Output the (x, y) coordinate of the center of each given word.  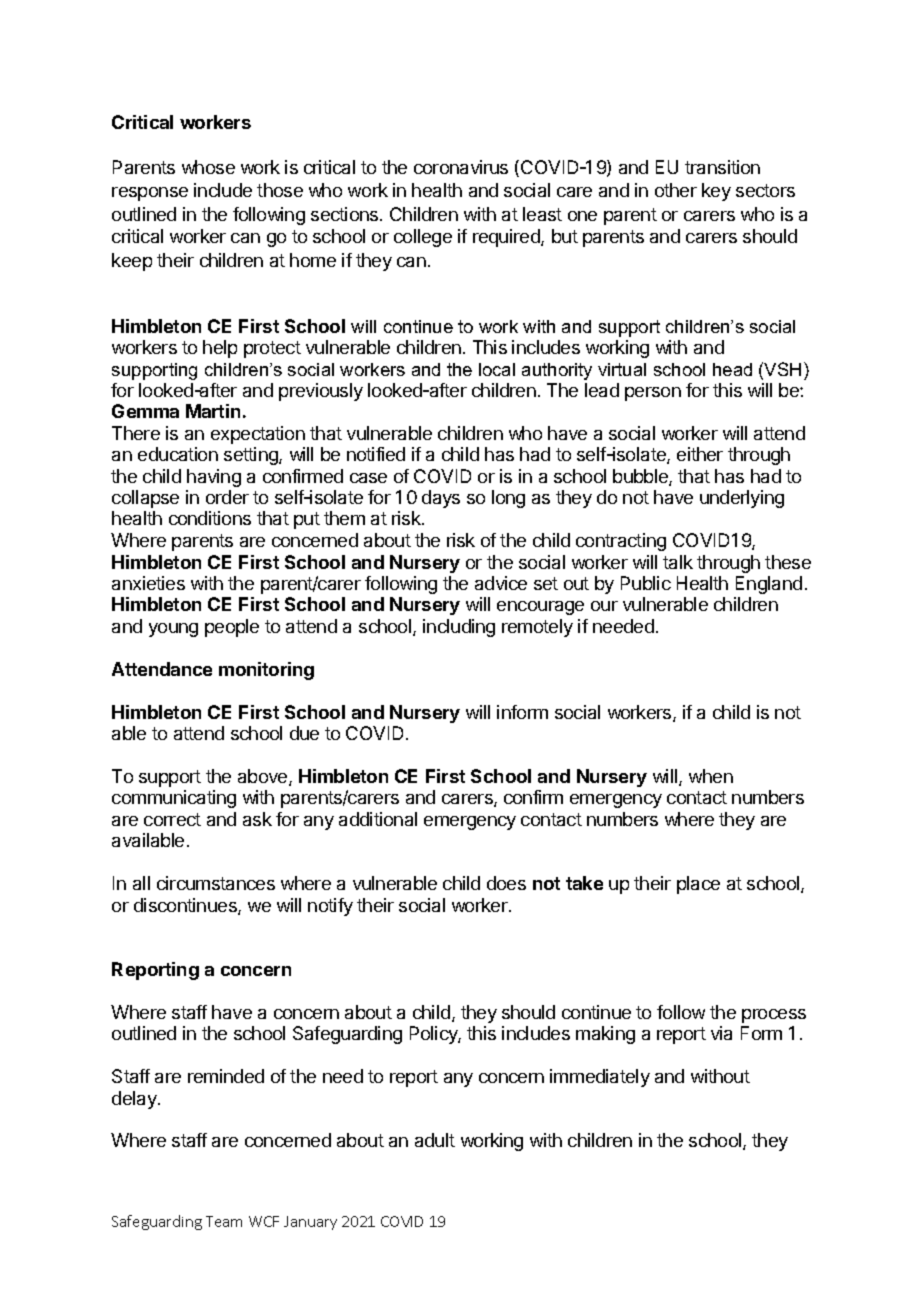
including (459, 628)
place (698, 885)
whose (208, 167)
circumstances (216, 883)
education (178, 454)
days (441, 499)
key (716, 192)
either (700, 454)
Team (224, 1221)
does (506, 883)
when (711, 776)
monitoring (266, 671)
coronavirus (461, 167)
